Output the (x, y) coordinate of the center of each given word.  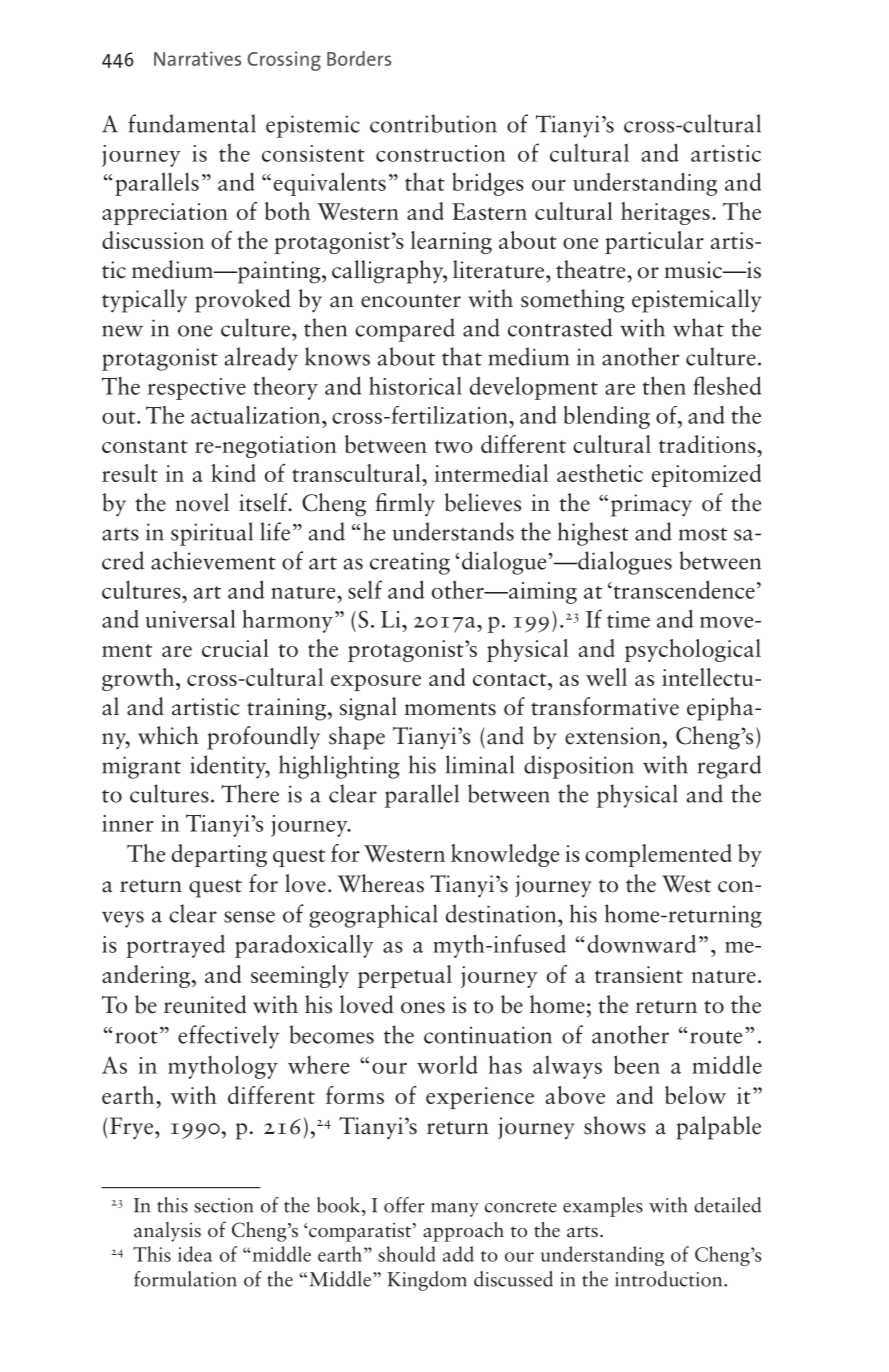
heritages (665, 213)
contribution (433, 123)
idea (195, 1254)
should (407, 1254)
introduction (670, 1279)
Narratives (197, 58)
